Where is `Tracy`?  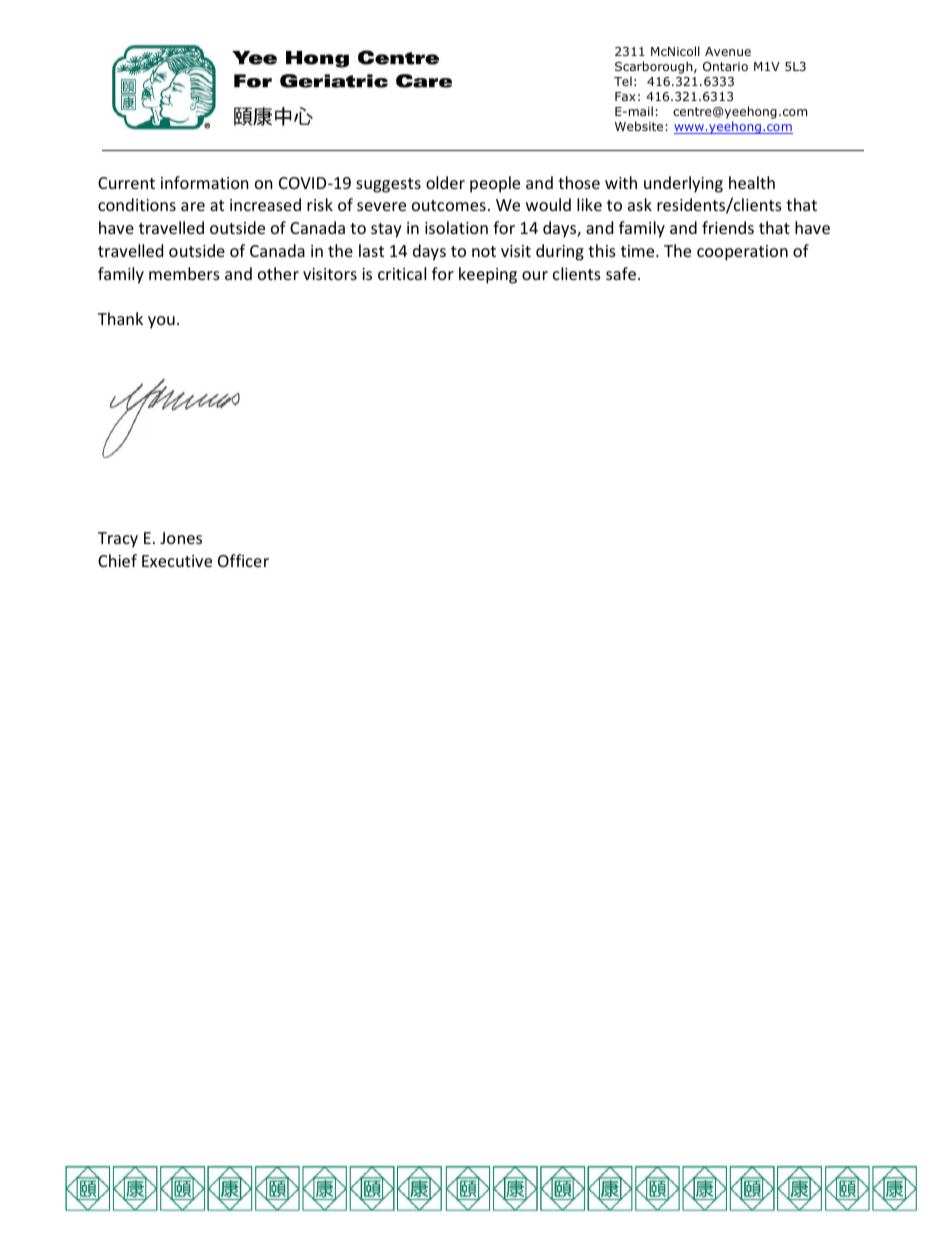 Tracy is located at coordinates (118, 540).
